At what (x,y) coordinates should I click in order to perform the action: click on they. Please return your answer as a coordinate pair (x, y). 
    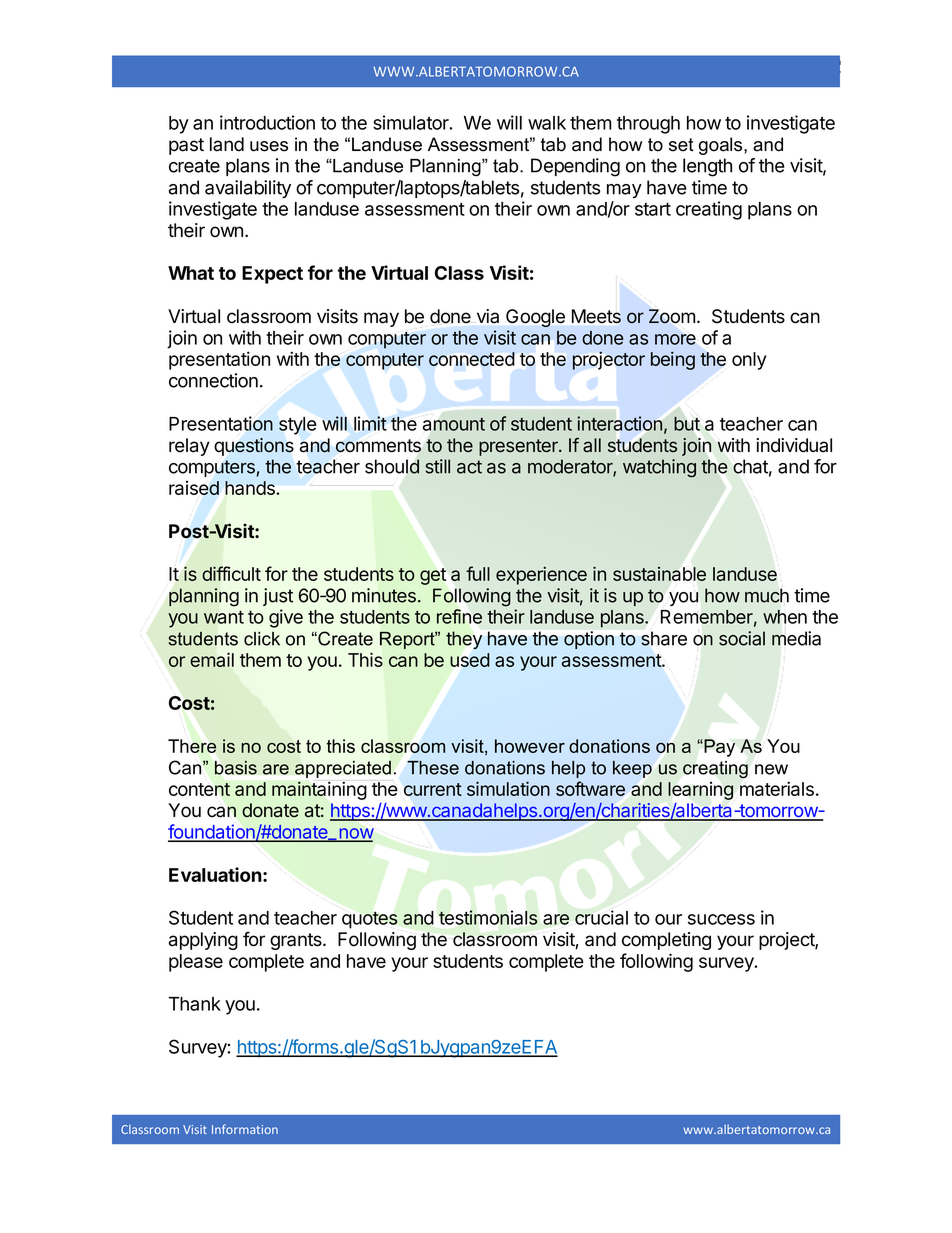
    Looking at the image, I should click on (464, 640).
